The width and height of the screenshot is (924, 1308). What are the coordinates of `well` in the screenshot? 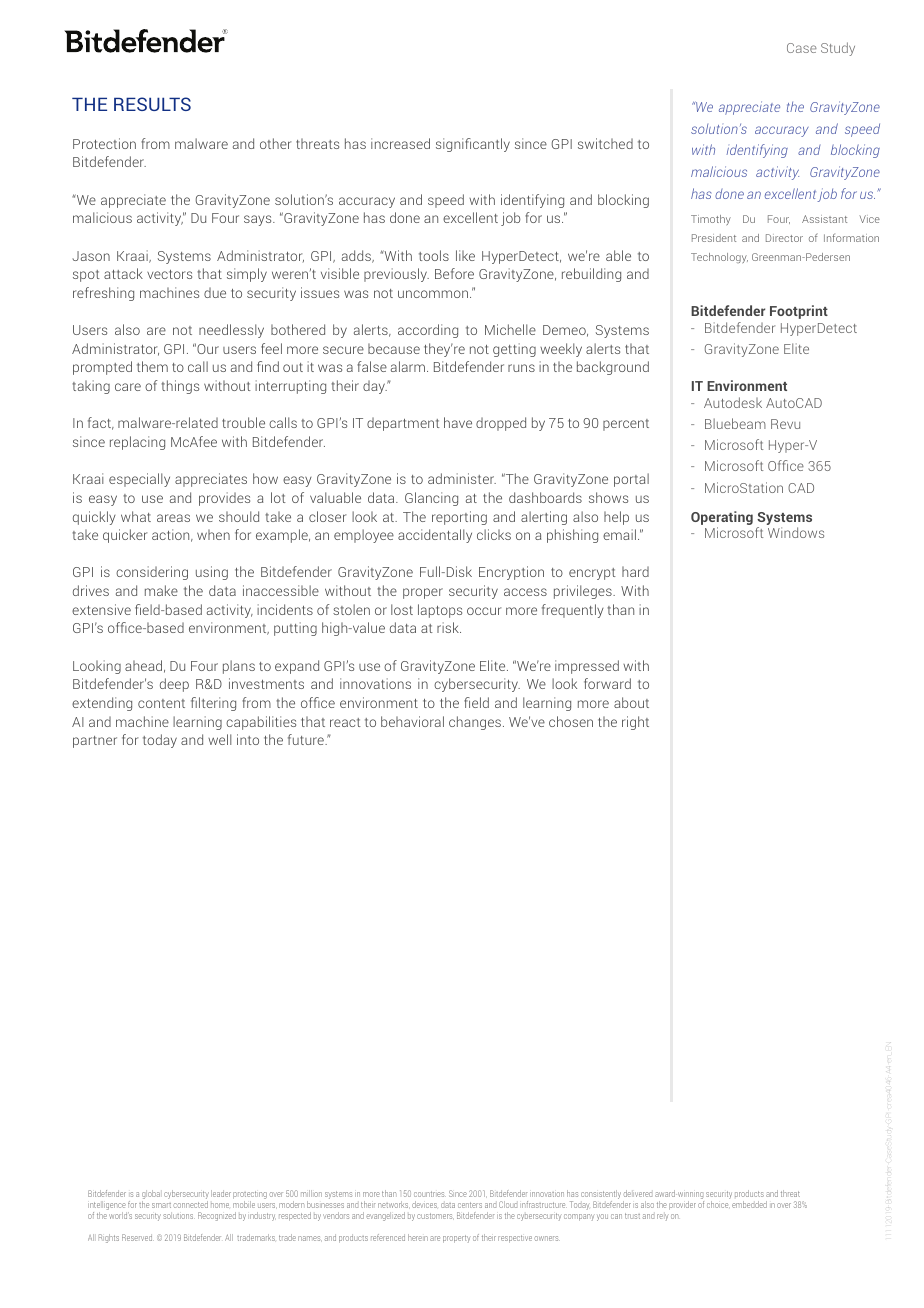 It's located at (219, 739).
